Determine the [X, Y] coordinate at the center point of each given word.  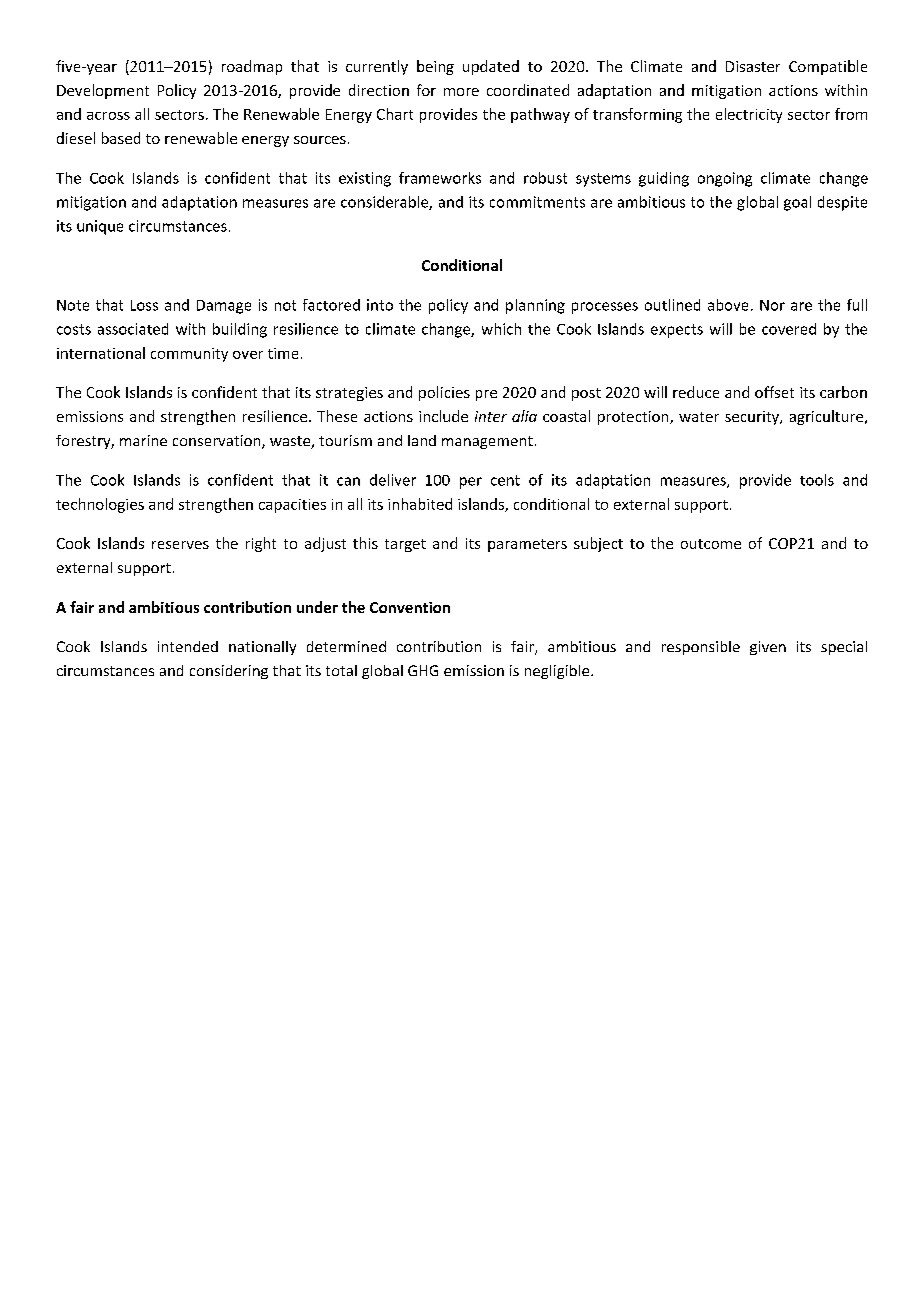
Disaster [753, 66]
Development [103, 91]
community [189, 355]
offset [774, 392]
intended [188, 646]
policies [444, 393]
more [461, 92]
